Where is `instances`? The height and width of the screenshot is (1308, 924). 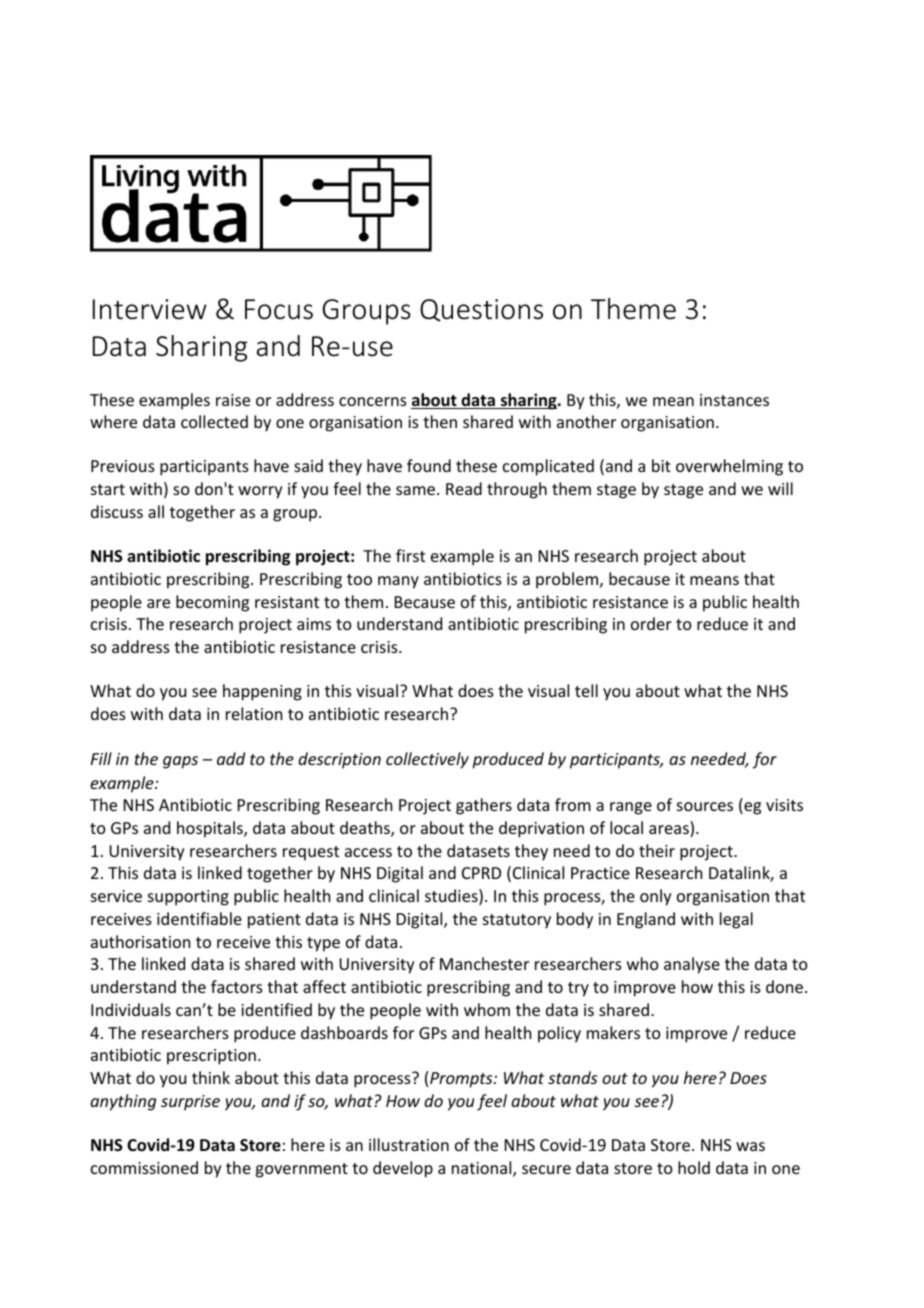 instances is located at coordinates (734, 400).
